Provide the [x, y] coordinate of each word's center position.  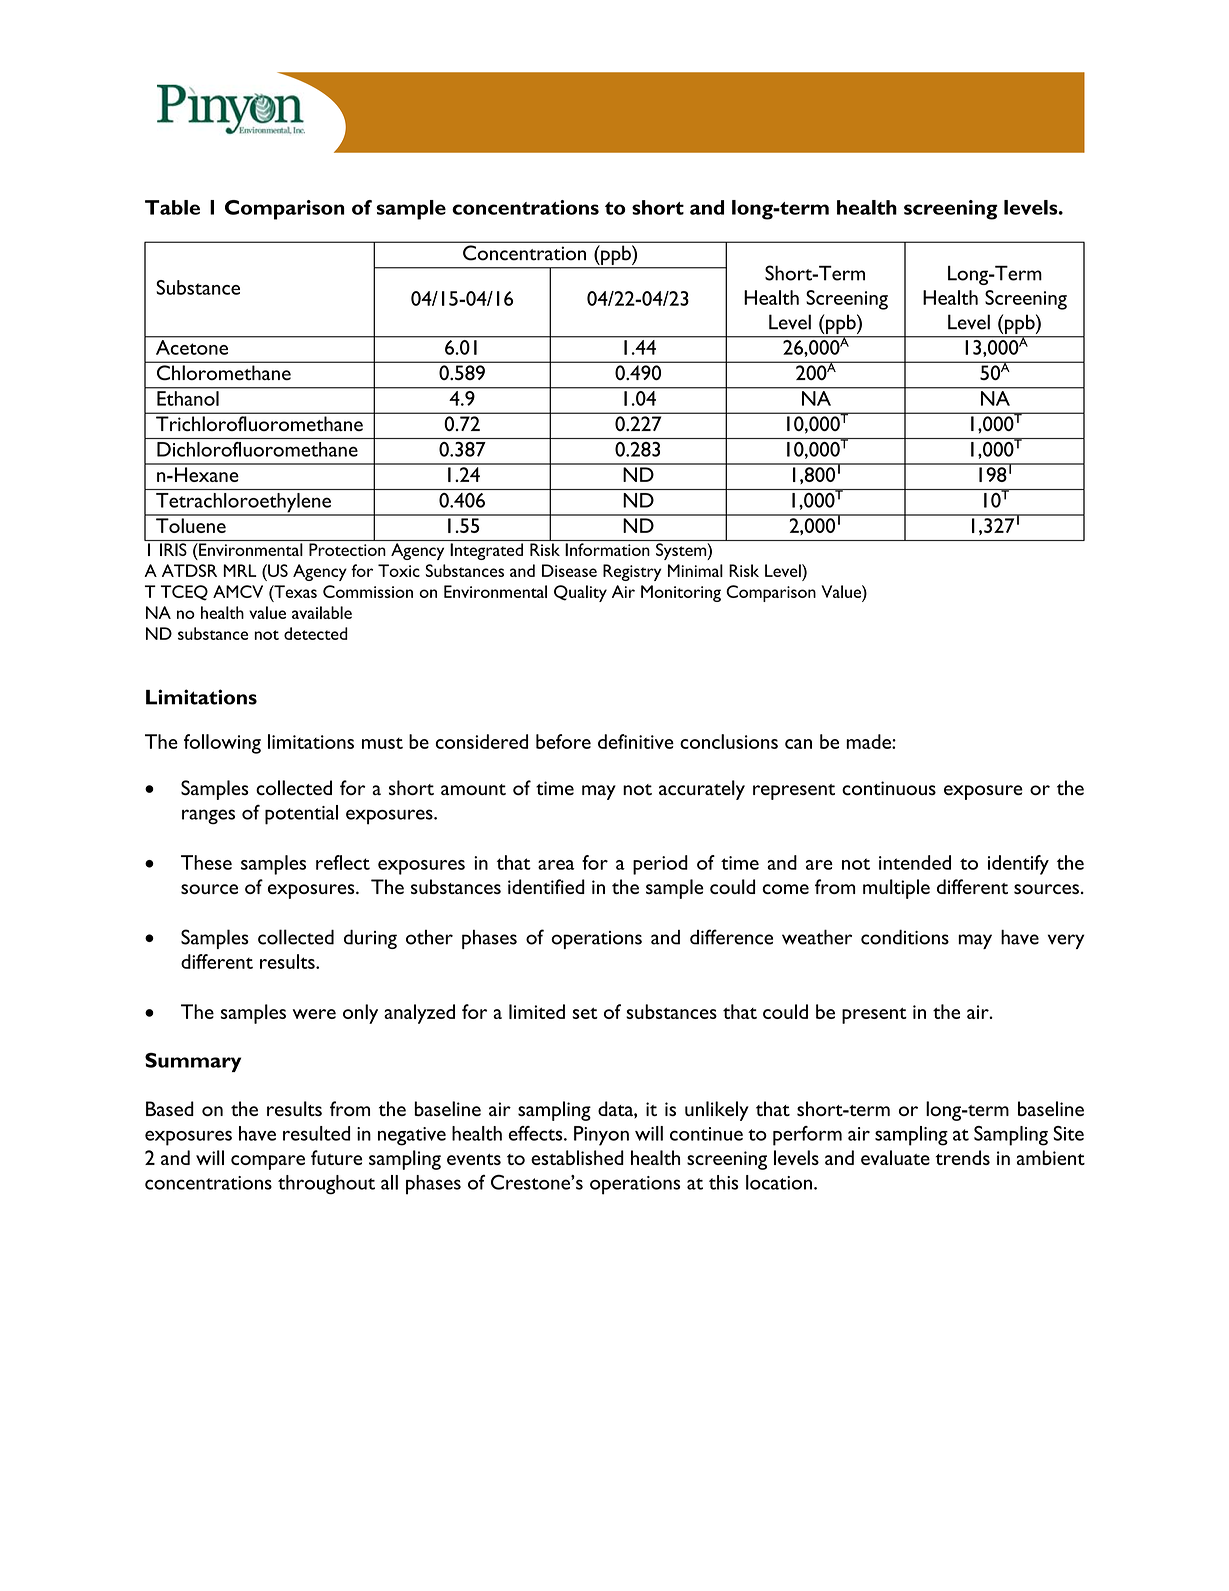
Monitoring [681, 593]
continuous [889, 788]
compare [268, 1162]
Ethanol [188, 398]
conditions [905, 937]
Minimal [695, 570]
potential [301, 815]
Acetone [192, 347]
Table [172, 207]
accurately [702, 790]
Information [607, 549]
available [322, 612]
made [869, 741]
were [314, 1014]
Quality [580, 593]
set [585, 1013]
